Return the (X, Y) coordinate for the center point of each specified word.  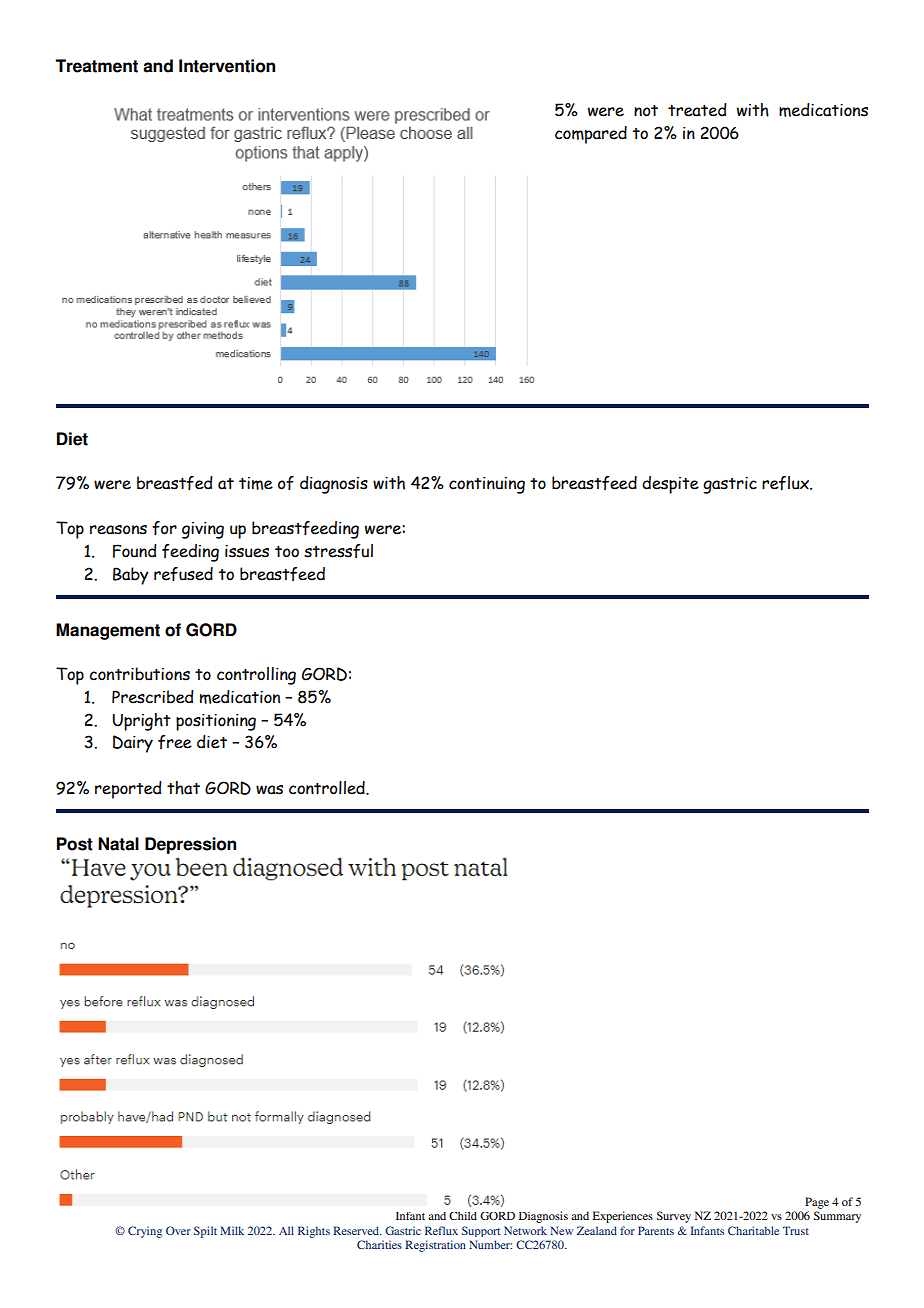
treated (697, 110)
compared (591, 135)
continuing (487, 485)
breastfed (175, 483)
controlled (328, 788)
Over (178, 1230)
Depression (190, 845)
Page (817, 1203)
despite (670, 485)
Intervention (227, 66)
